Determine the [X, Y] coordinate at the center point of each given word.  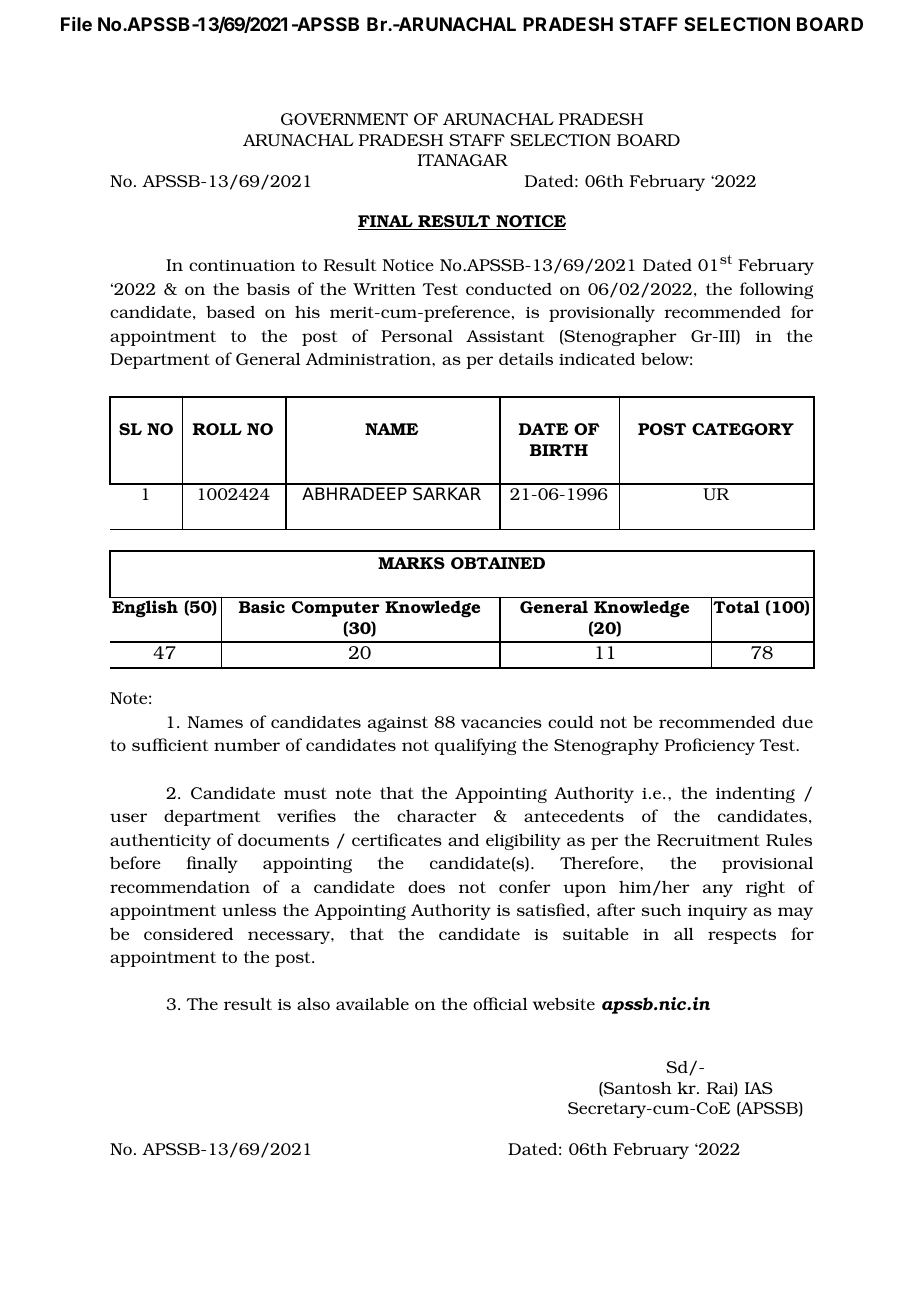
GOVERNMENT [344, 119]
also [313, 1003]
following [776, 290]
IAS [759, 1088]
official [500, 1003]
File [76, 24]
